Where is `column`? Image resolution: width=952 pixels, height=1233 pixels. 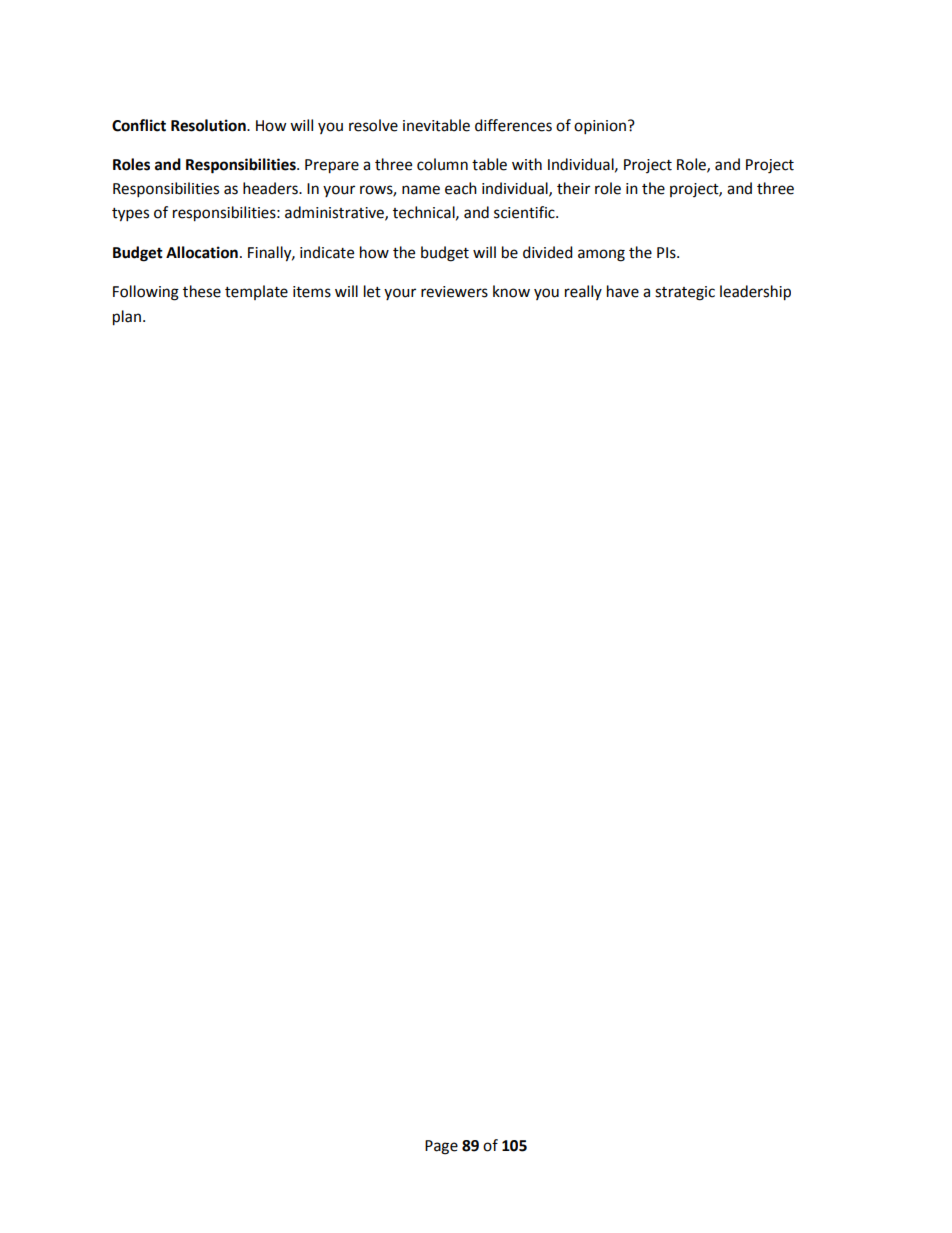
column is located at coordinates (442, 164).
